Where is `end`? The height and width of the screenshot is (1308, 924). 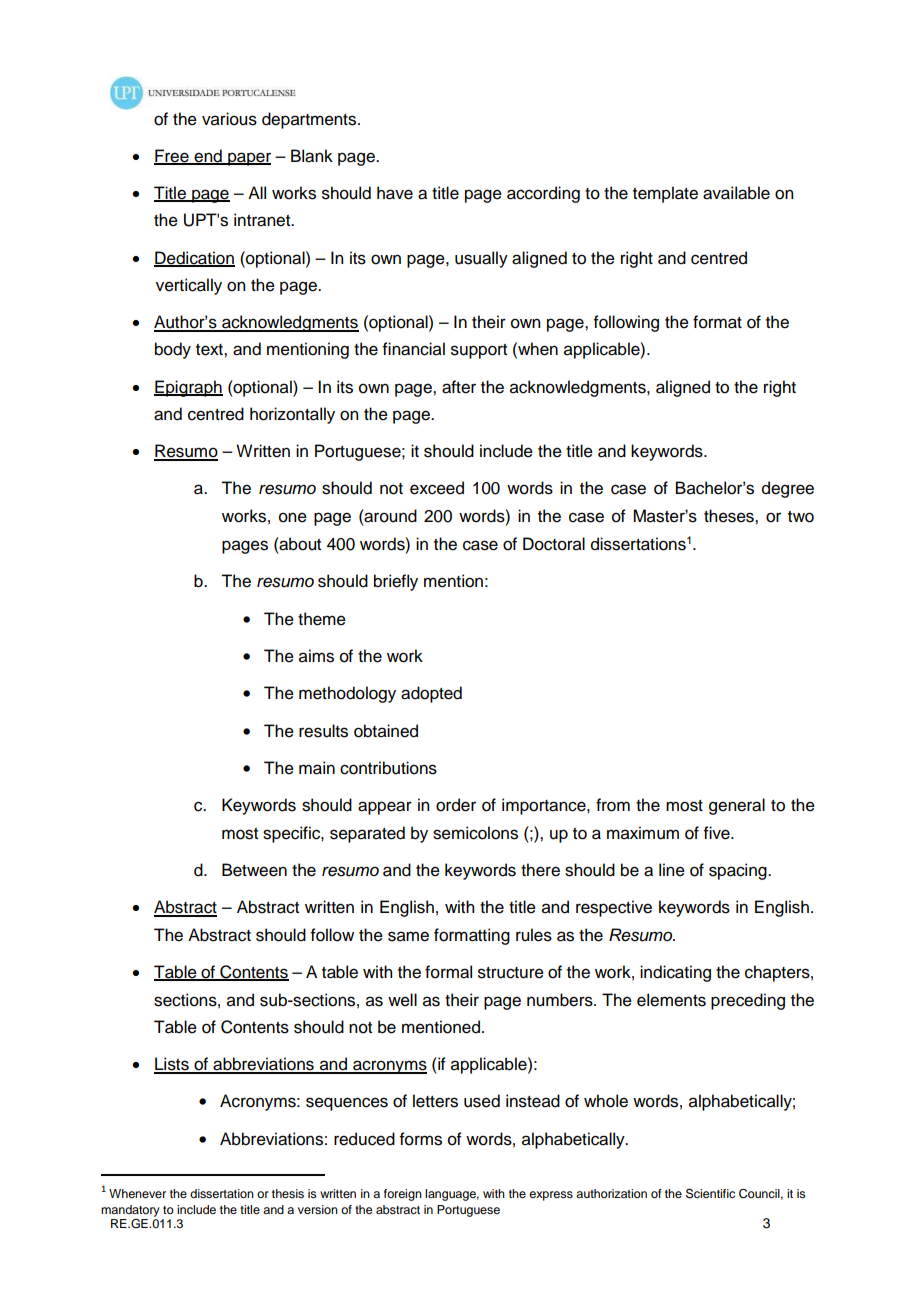
end is located at coordinates (208, 157).
